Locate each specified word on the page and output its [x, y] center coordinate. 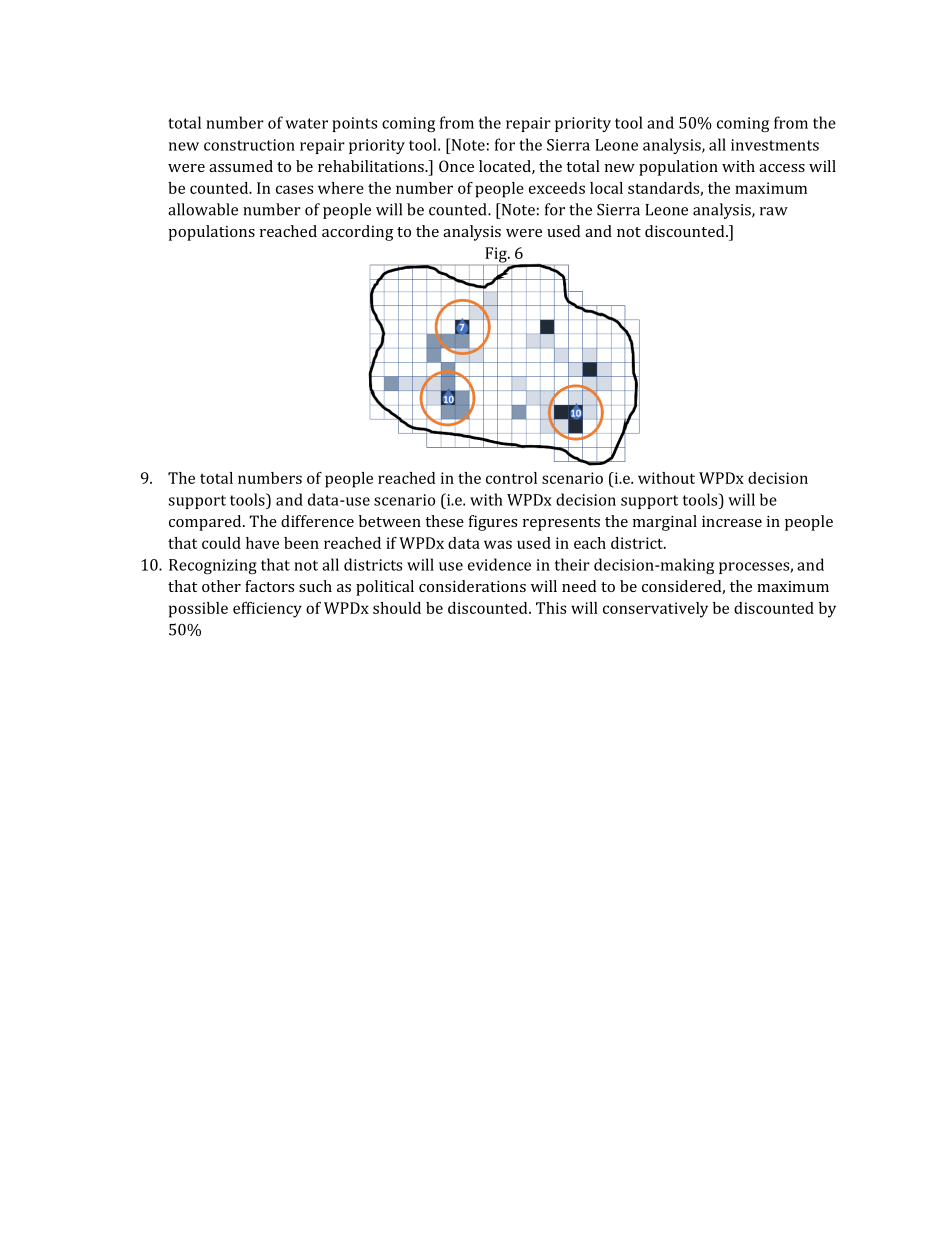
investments [775, 145]
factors [269, 586]
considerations [472, 586]
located [506, 167]
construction [249, 145]
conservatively [655, 610]
